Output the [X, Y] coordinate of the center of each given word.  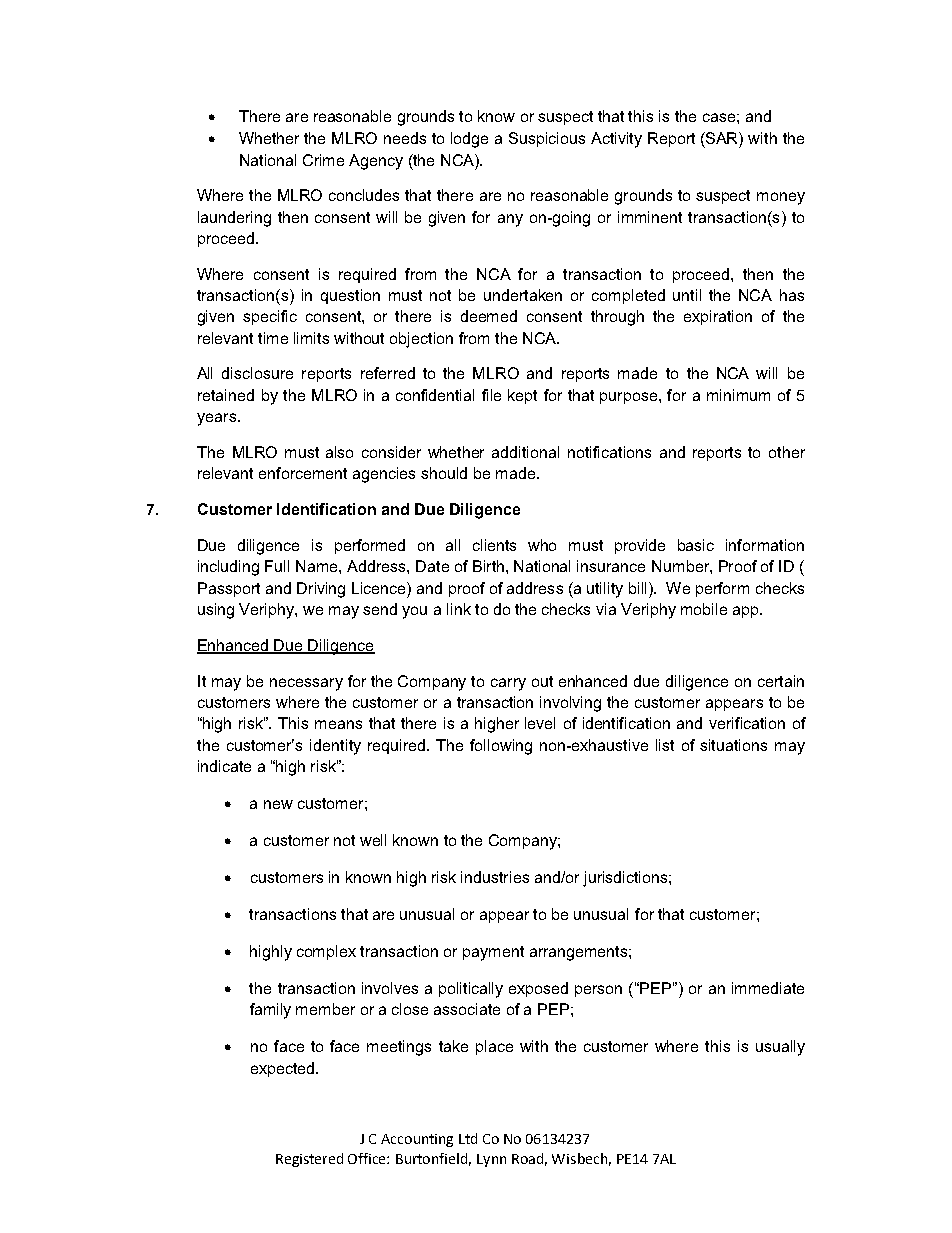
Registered [309, 1160]
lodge [469, 140]
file [491, 395]
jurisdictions [626, 879]
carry [508, 684]
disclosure [257, 373]
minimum [738, 395]
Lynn [491, 1160]
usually [780, 1048]
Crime [323, 160]
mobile [704, 609]
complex [326, 952]
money [781, 198]
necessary [306, 684]
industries [495, 877]
